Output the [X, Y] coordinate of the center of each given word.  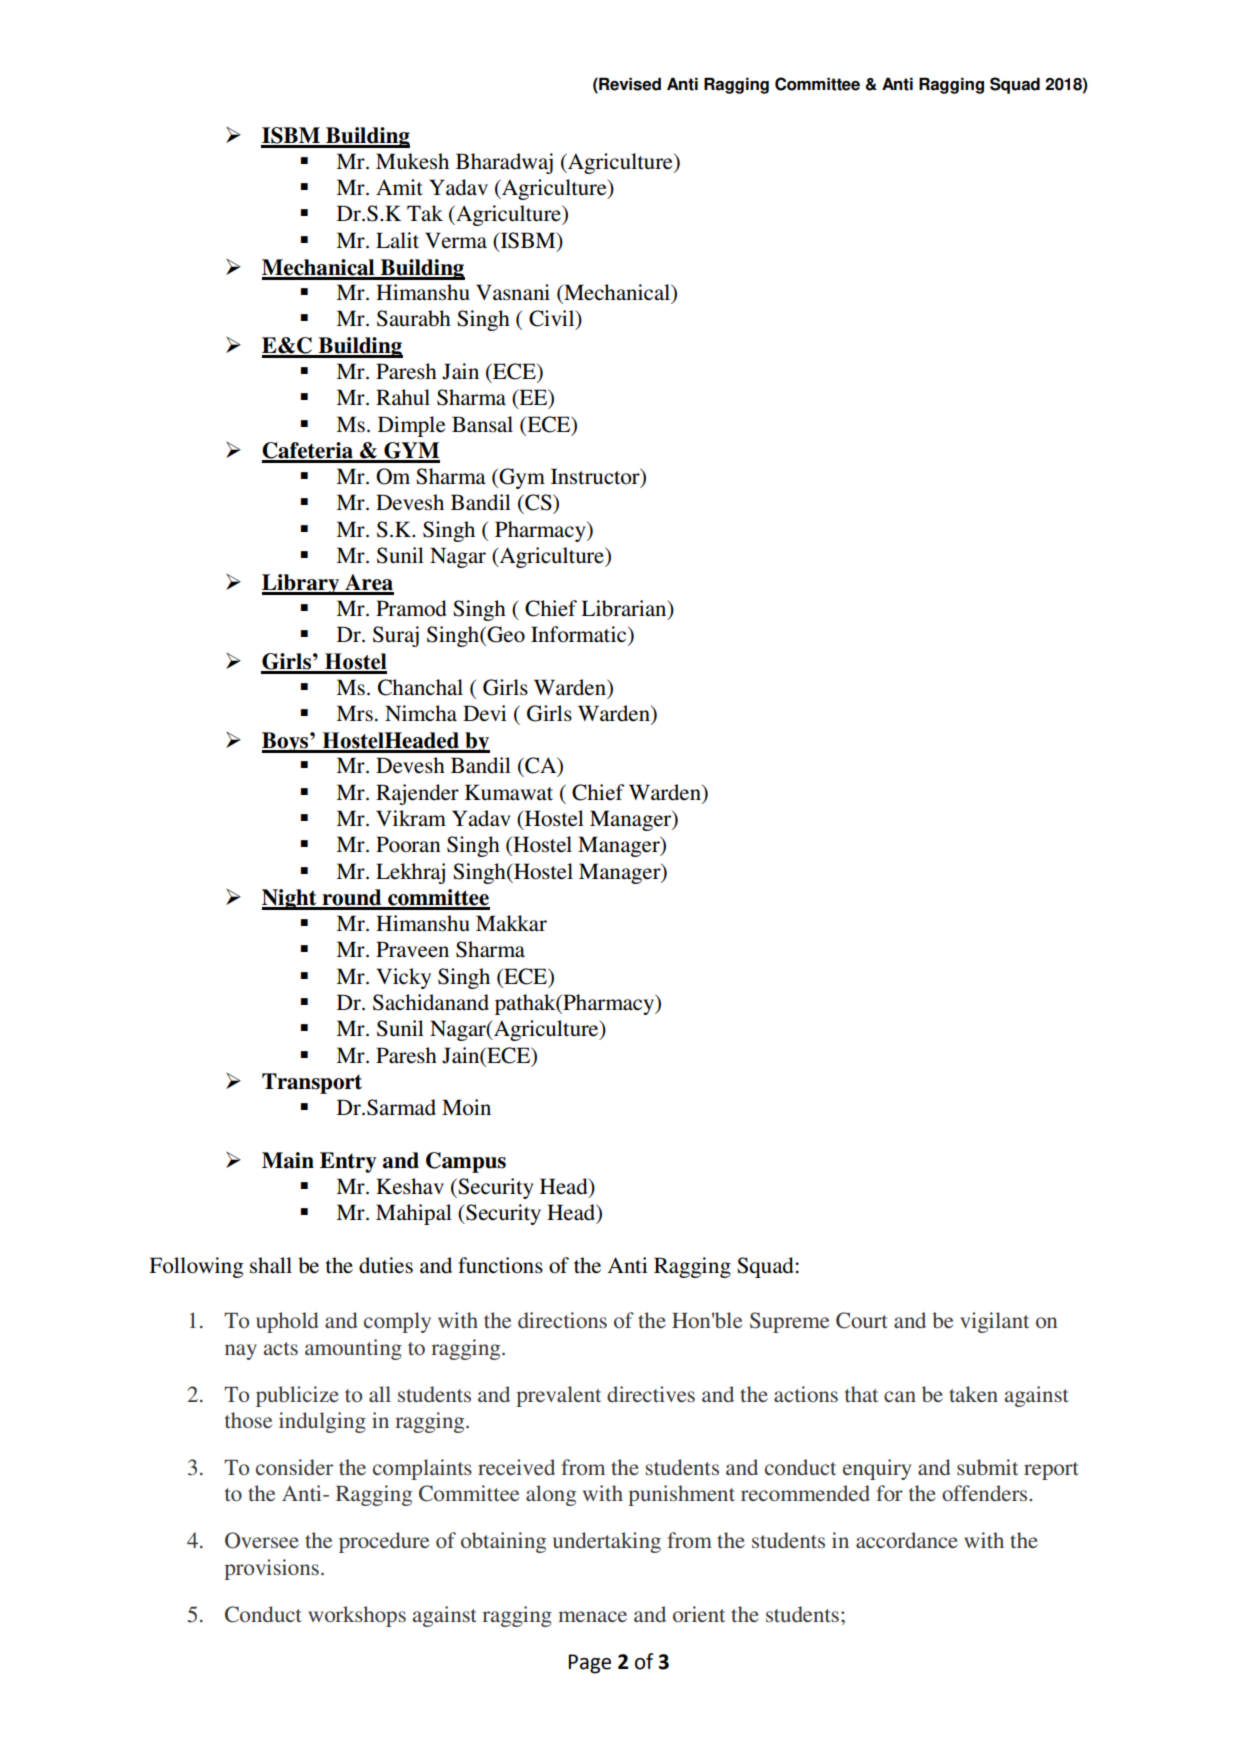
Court [862, 1320]
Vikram [411, 818]
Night [290, 899]
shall [271, 1265]
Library [302, 584]
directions [562, 1320]
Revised [629, 85]
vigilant [994, 1322]
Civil [553, 319]
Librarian [625, 608]
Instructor [596, 477]
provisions [271, 1569]
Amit [399, 187]
